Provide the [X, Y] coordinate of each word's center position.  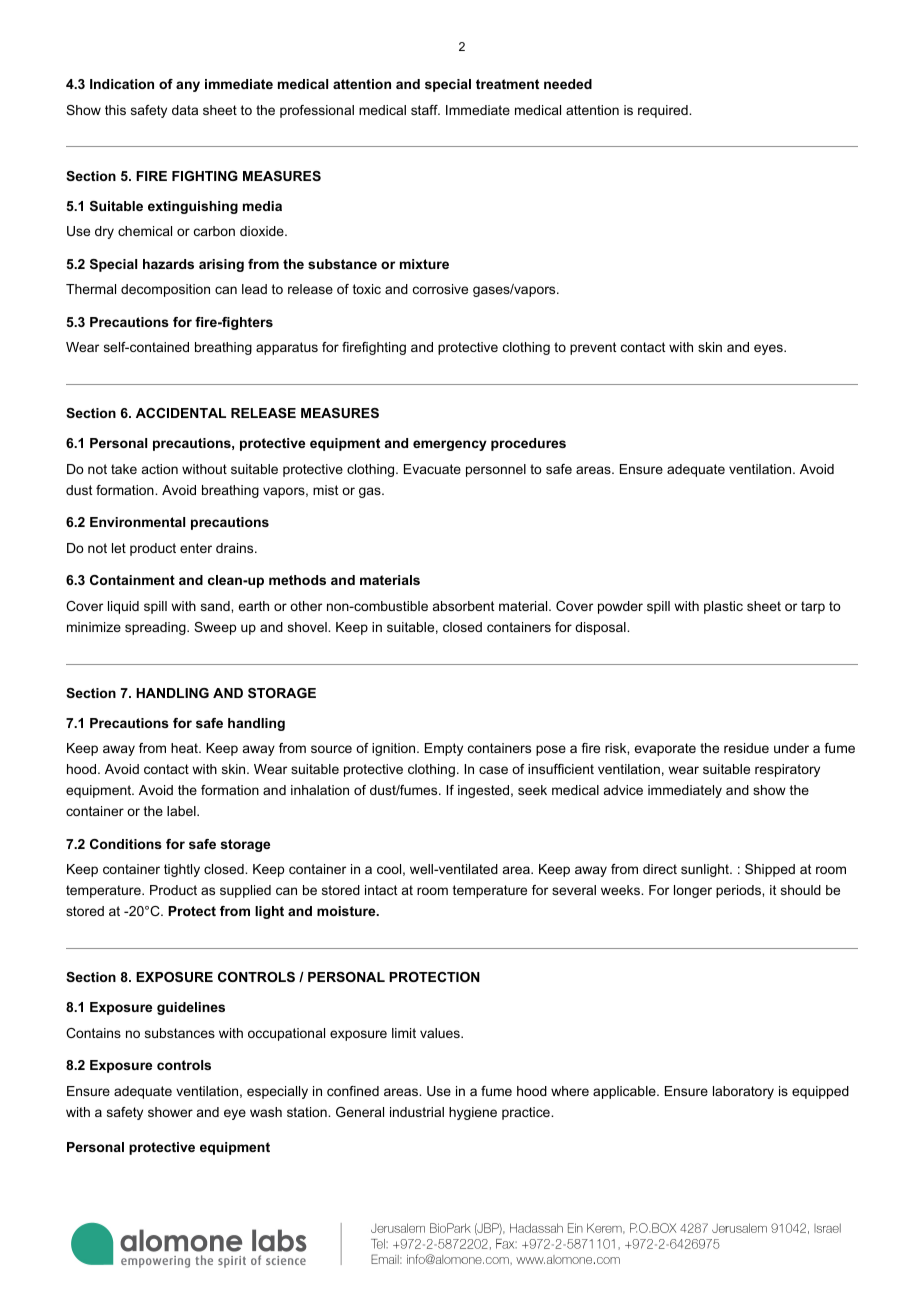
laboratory [743, 1092]
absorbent [464, 606]
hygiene [473, 1113]
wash [266, 1112]
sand [216, 606]
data [185, 110]
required [664, 111]
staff [425, 110]
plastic [723, 607]
